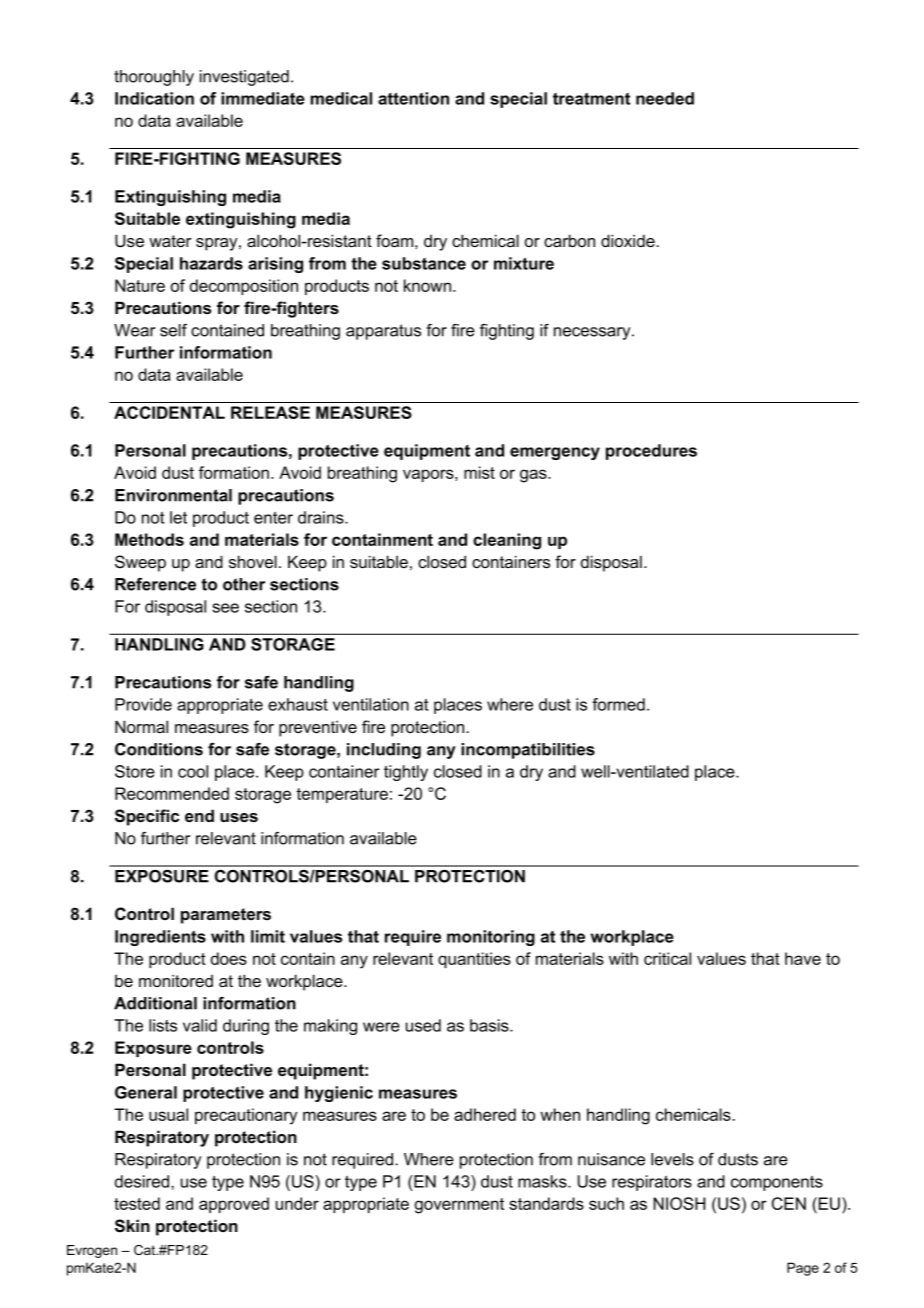 The height and width of the page is (1308, 924). I want to click on critical, so click(667, 958).
